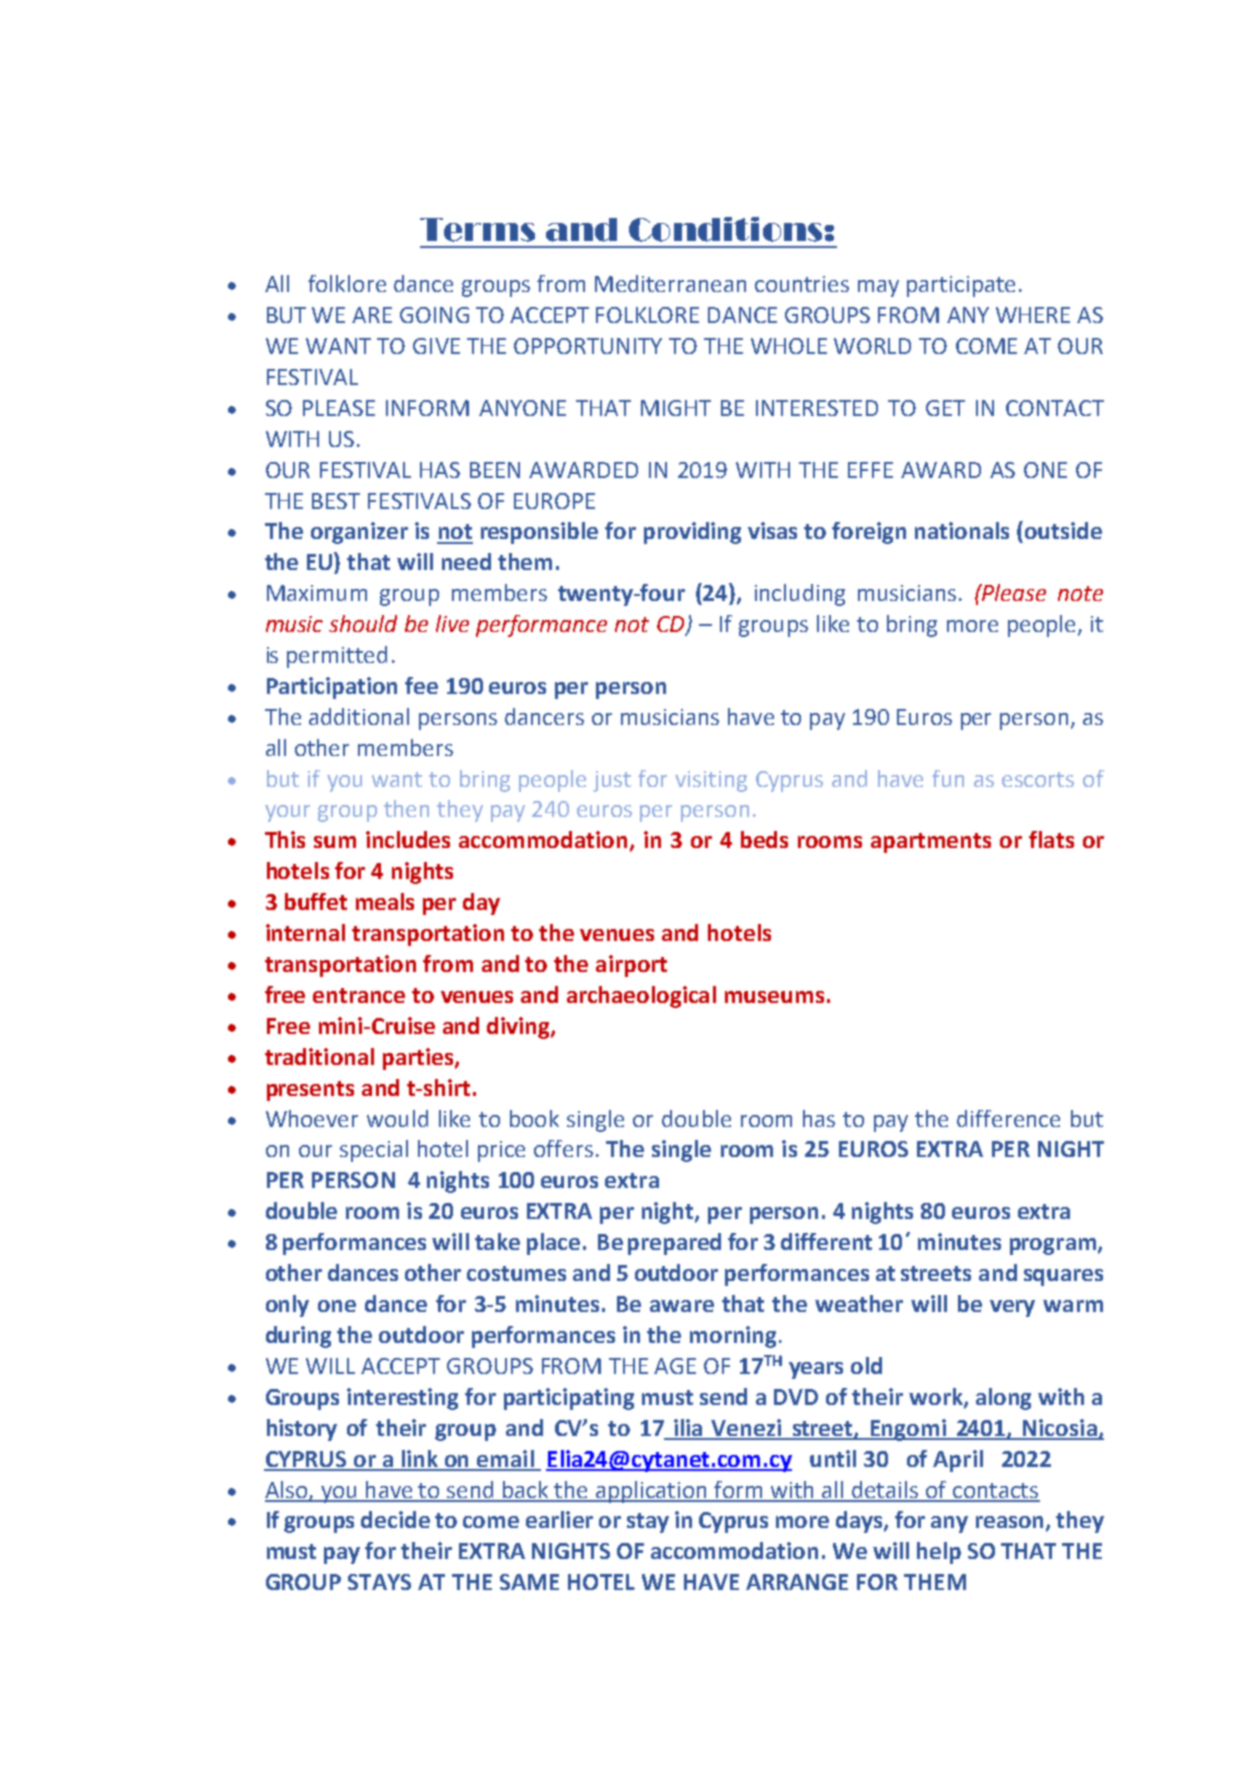 Image resolution: width=1256 pixels, height=1776 pixels. What do you see at coordinates (931, 843) in the document?
I see `apartments` at bounding box center [931, 843].
